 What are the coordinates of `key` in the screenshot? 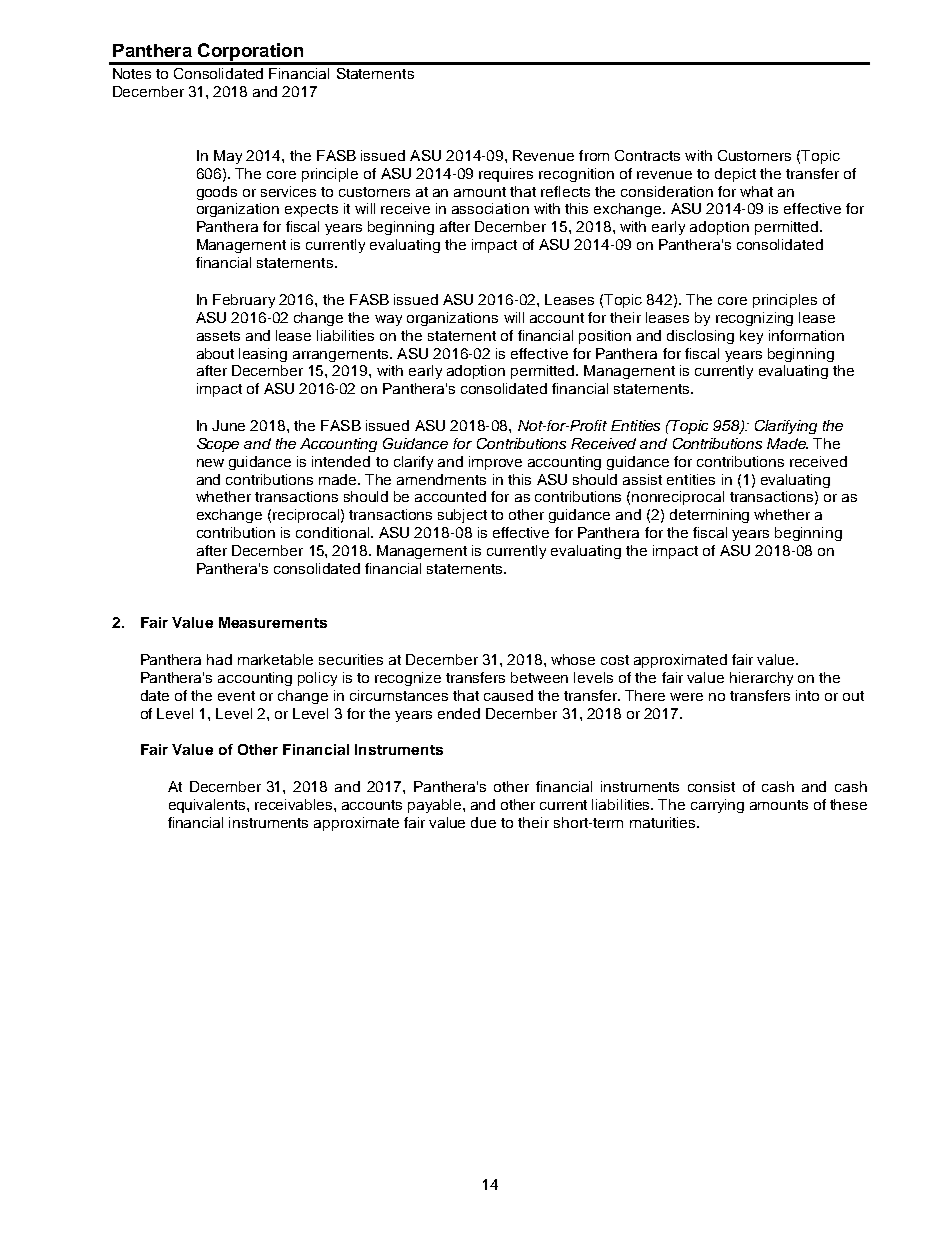 It's located at (751, 337).
